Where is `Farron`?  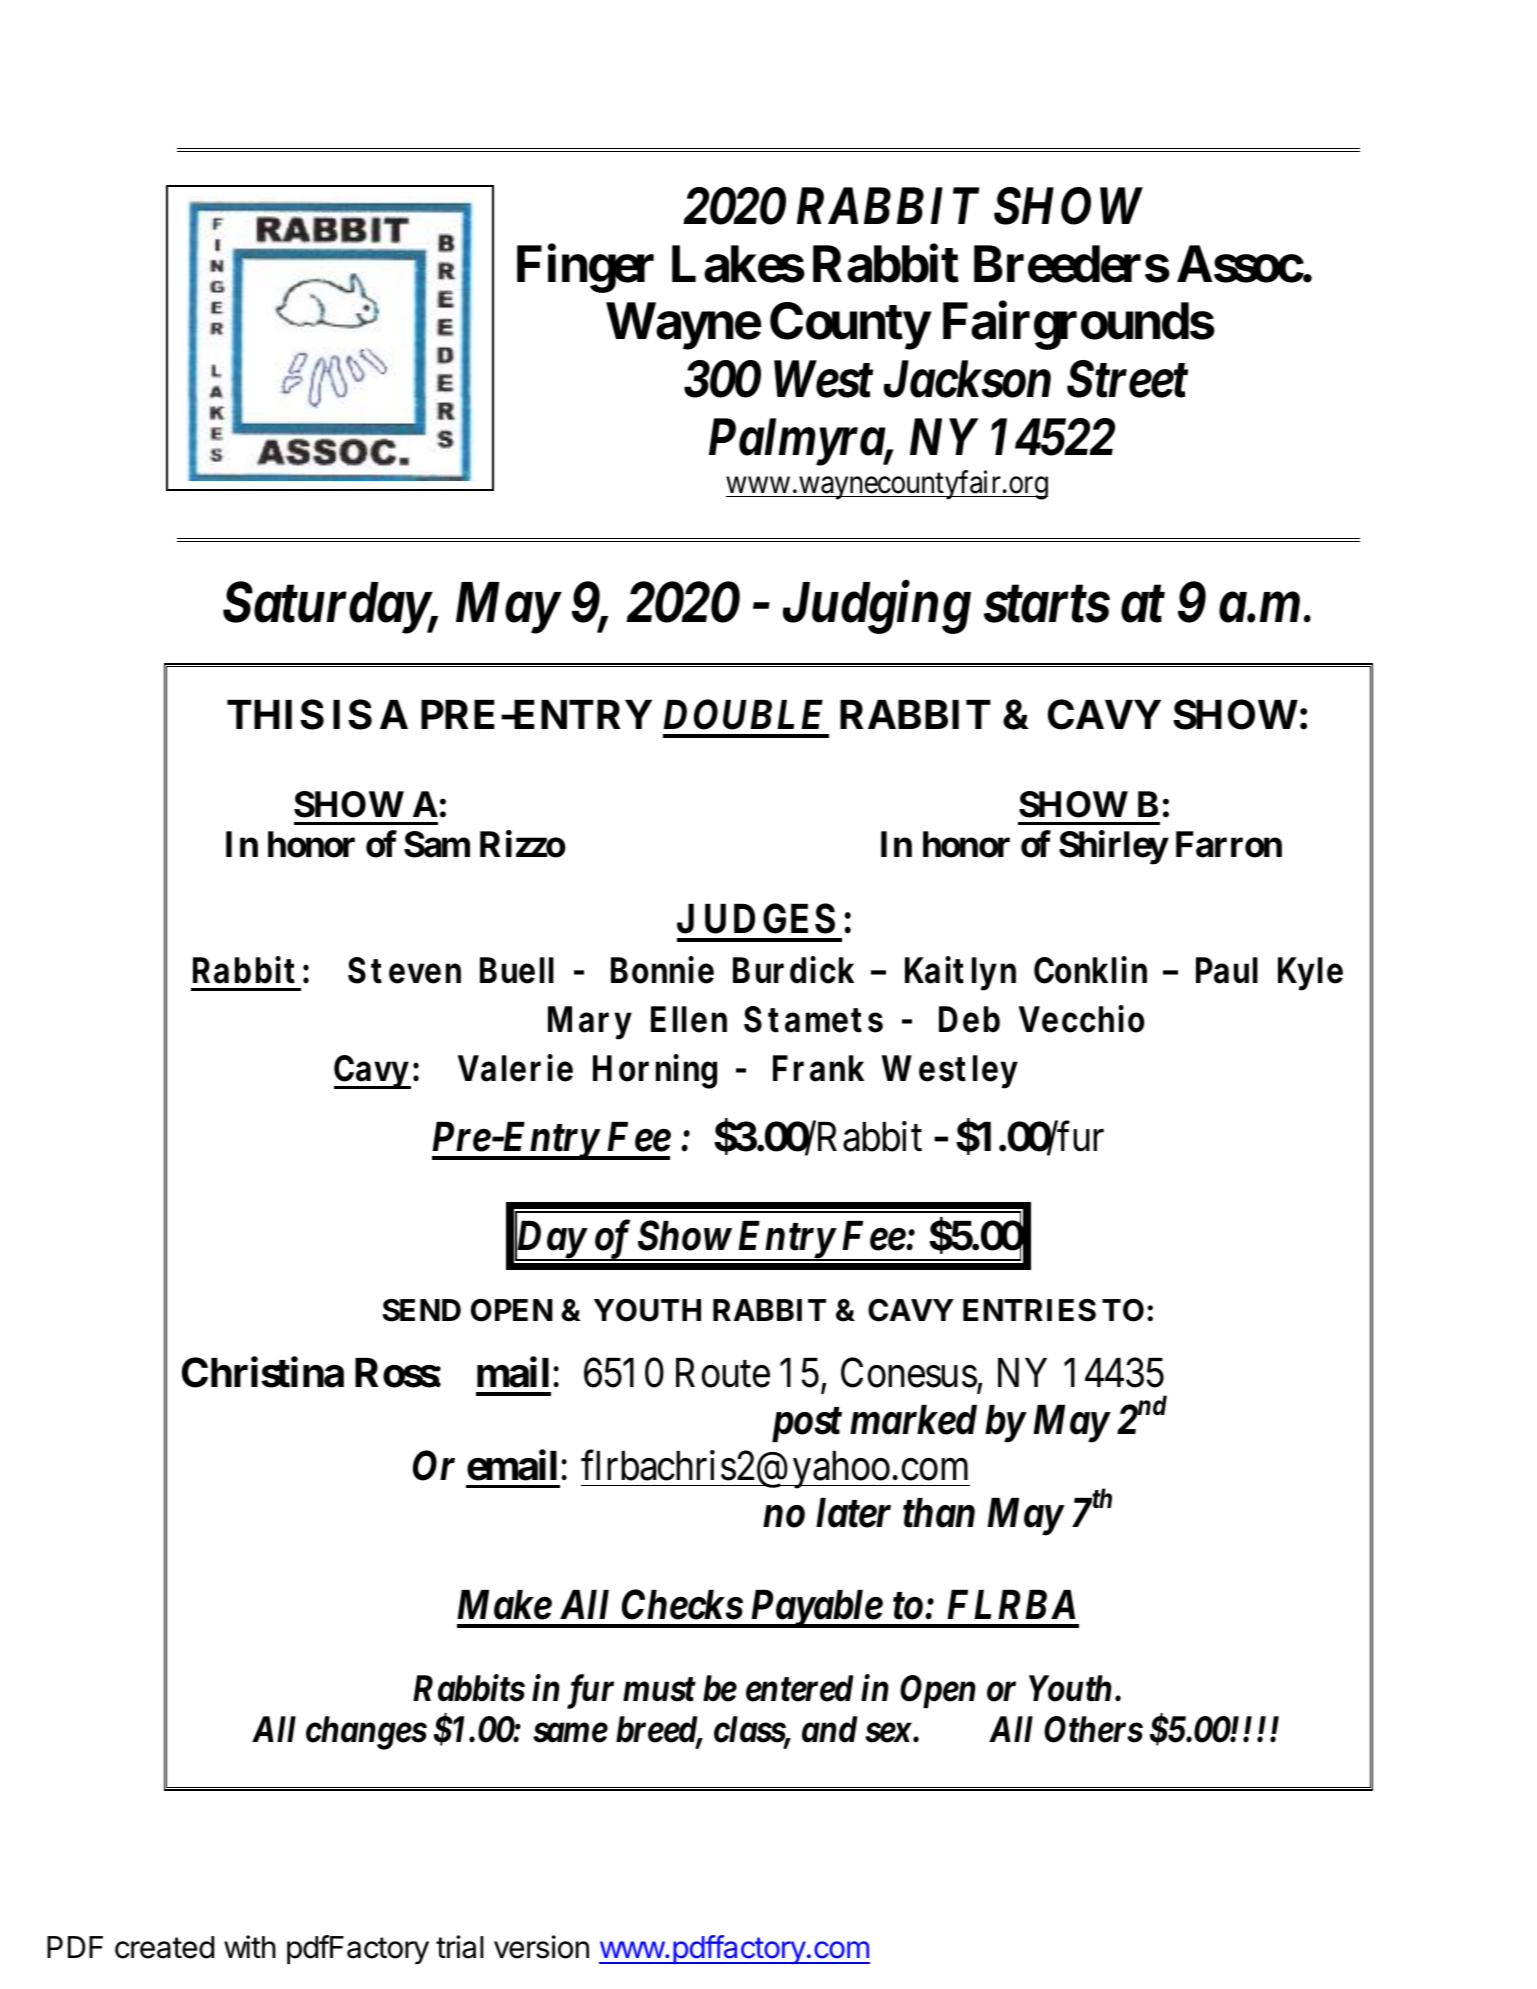
Farron is located at coordinates (1229, 845).
